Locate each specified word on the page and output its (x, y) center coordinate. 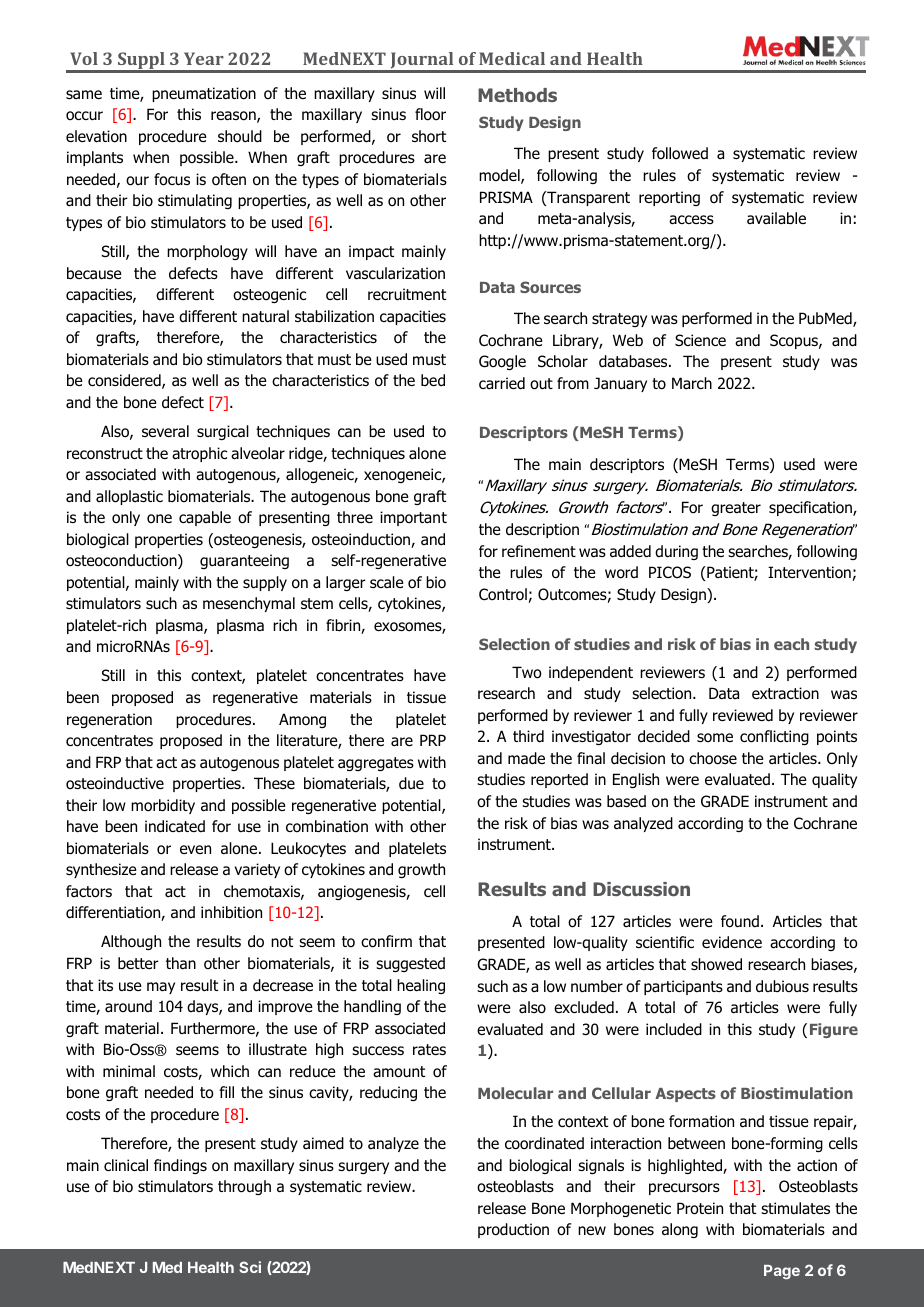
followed (680, 153)
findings (180, 1166)
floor (430, 114)
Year (204, 58)
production (513, 1230)
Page (782, 1272)
